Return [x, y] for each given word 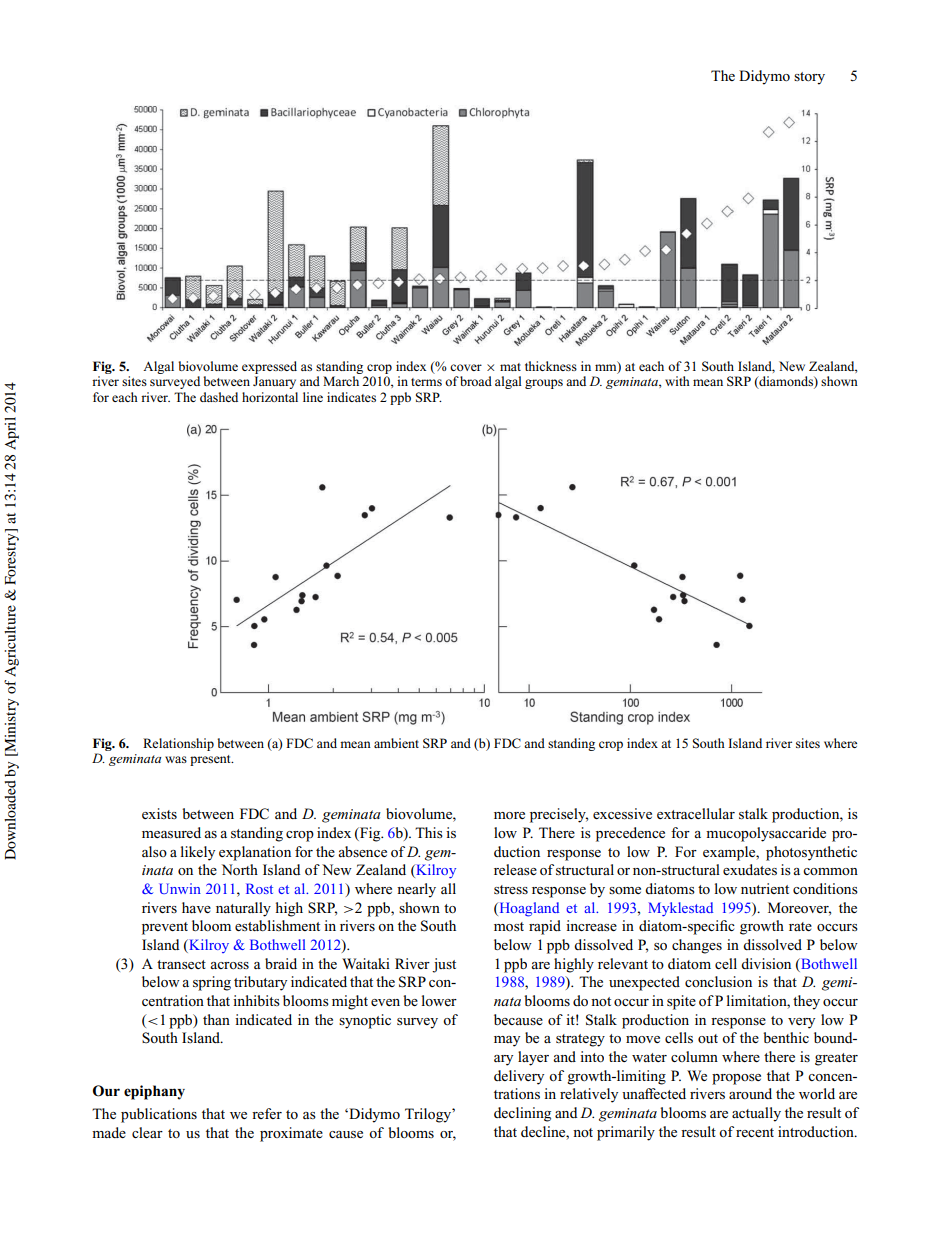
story [809, 78]
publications [159, 1115]
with [677, 381]
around [750, 1093]
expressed [269, 367]
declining [522, 1114]
